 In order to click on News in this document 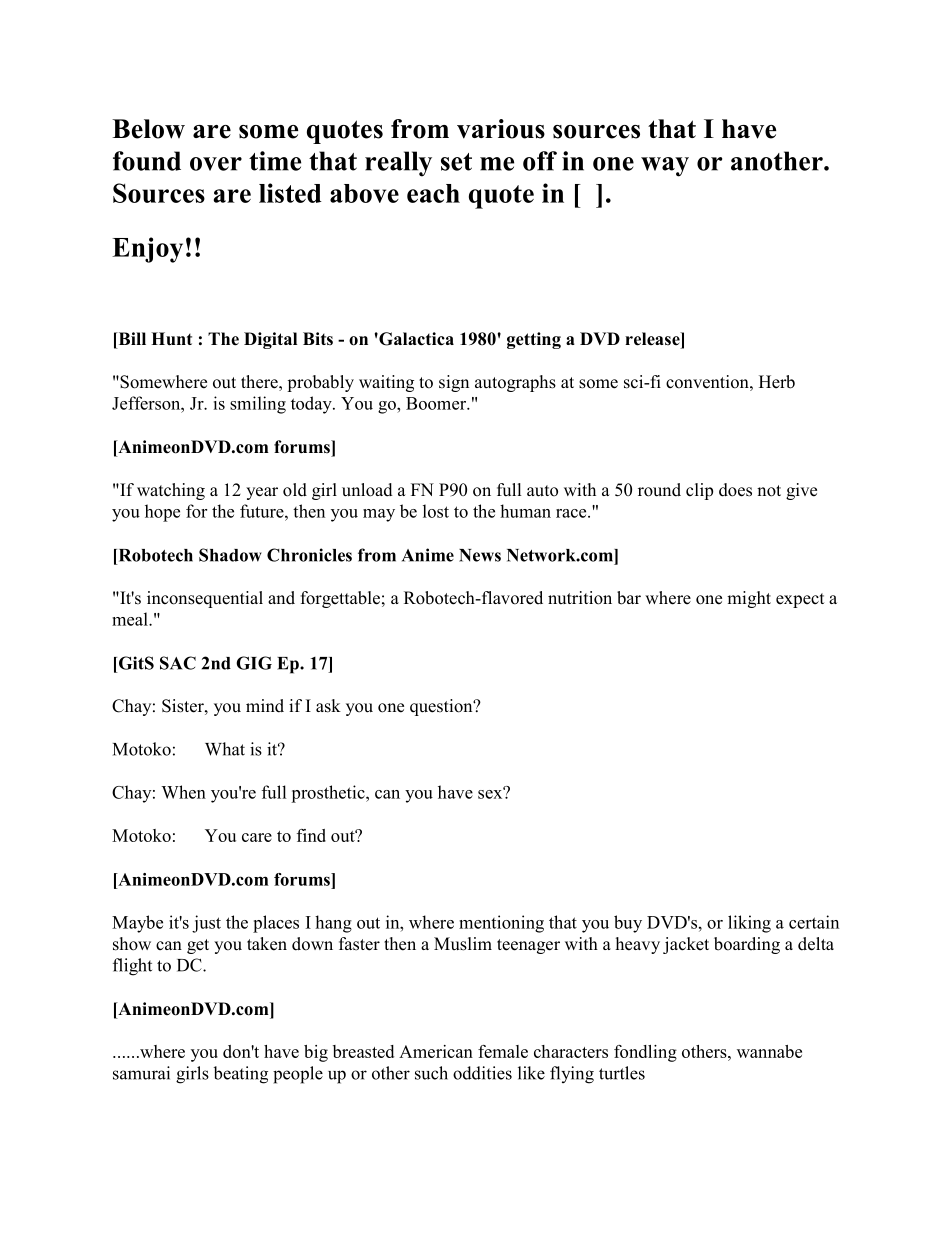, I will do `click(480, 555)`.
